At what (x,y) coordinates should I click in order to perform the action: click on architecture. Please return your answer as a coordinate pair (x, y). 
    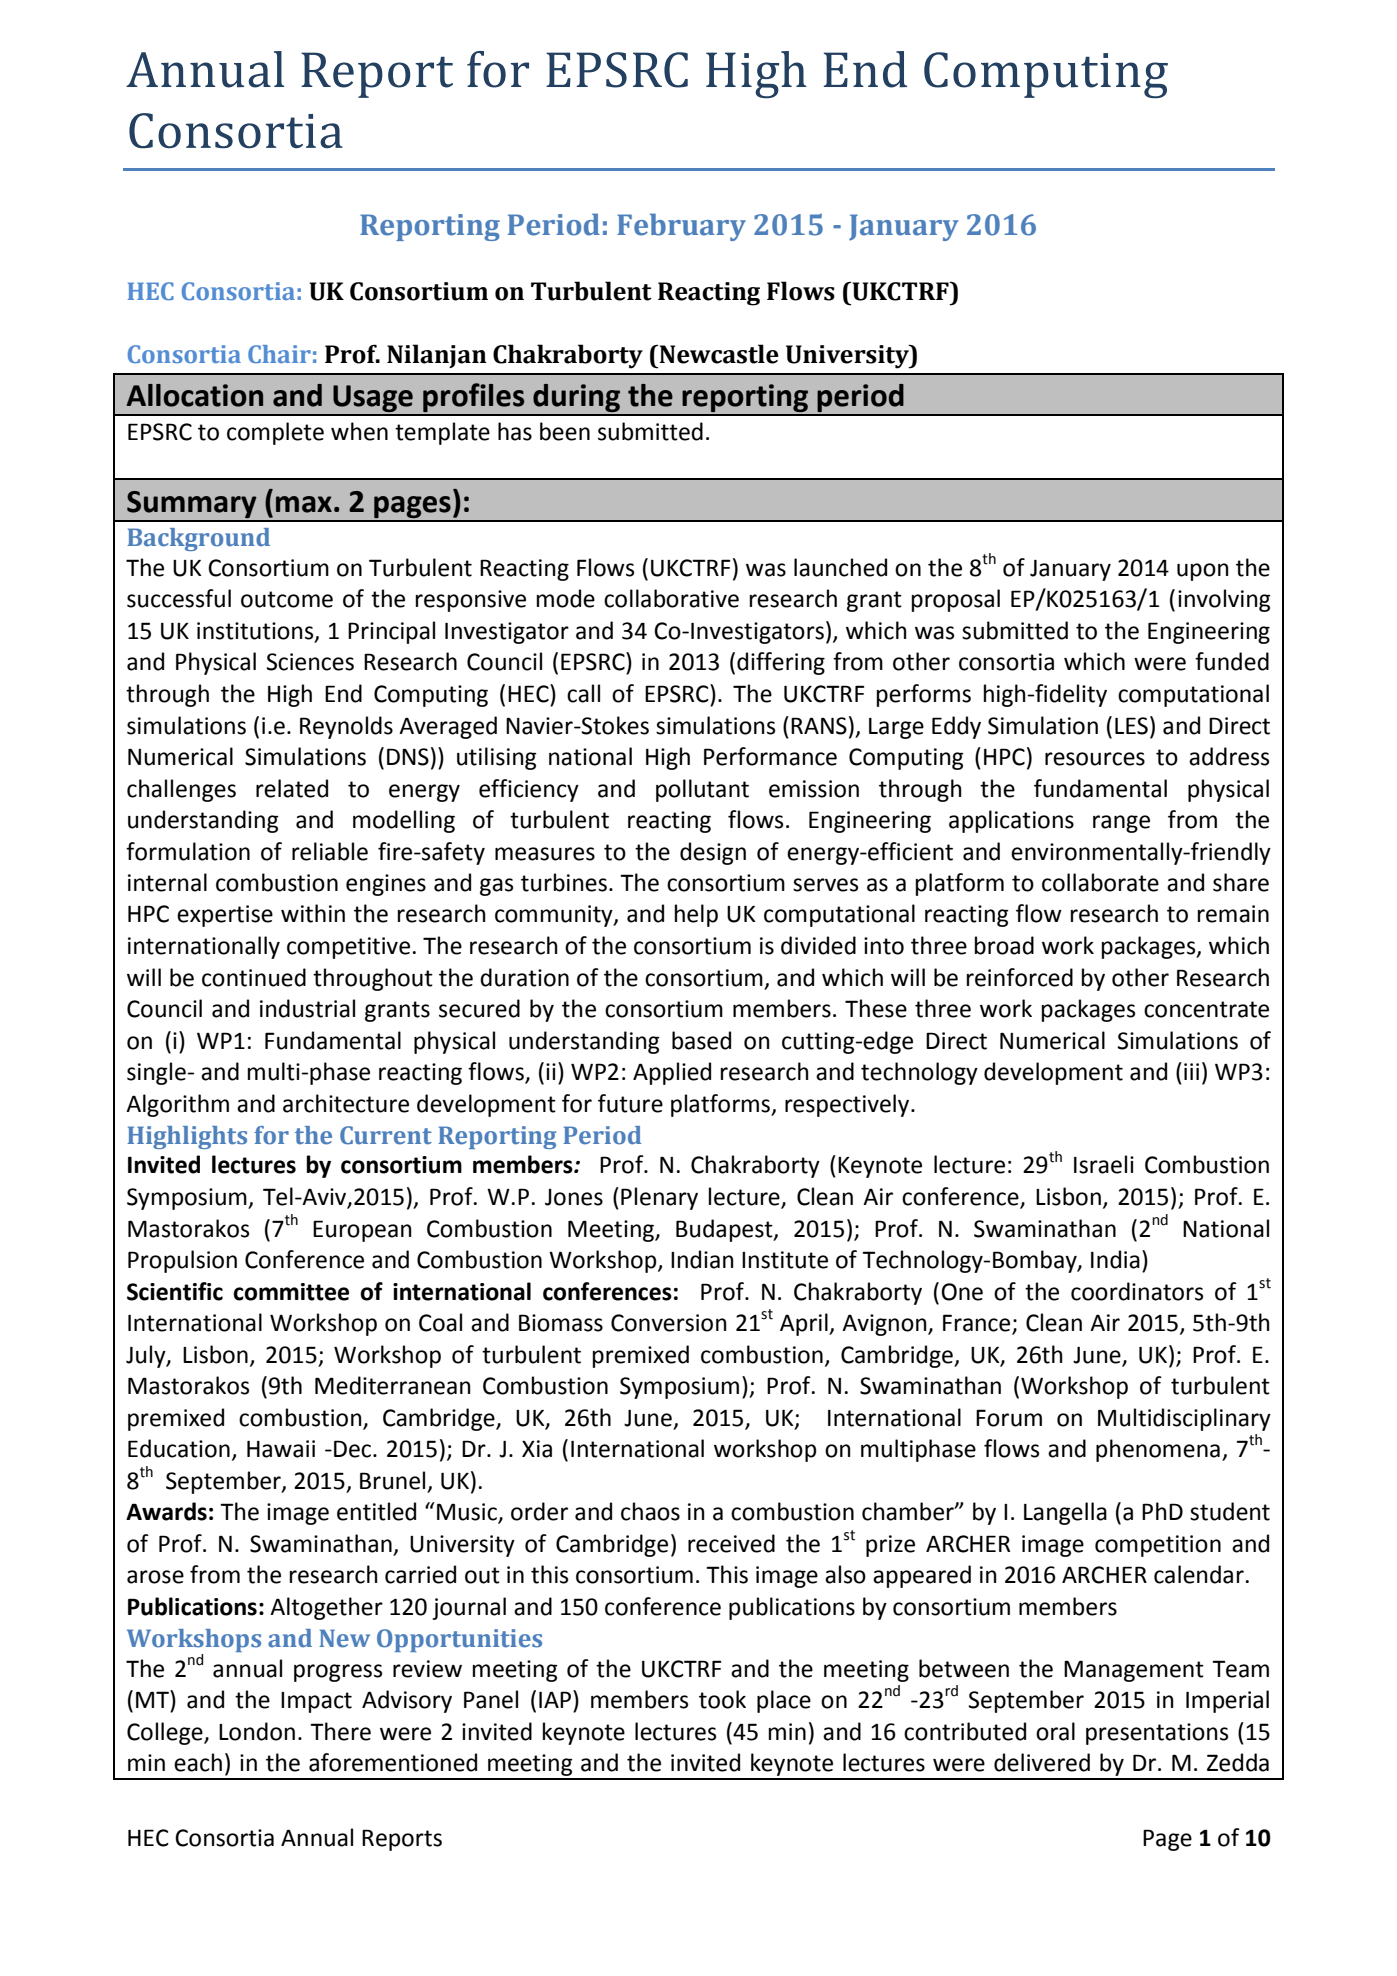
    Looking at the image, I should click on (346, 1103).
